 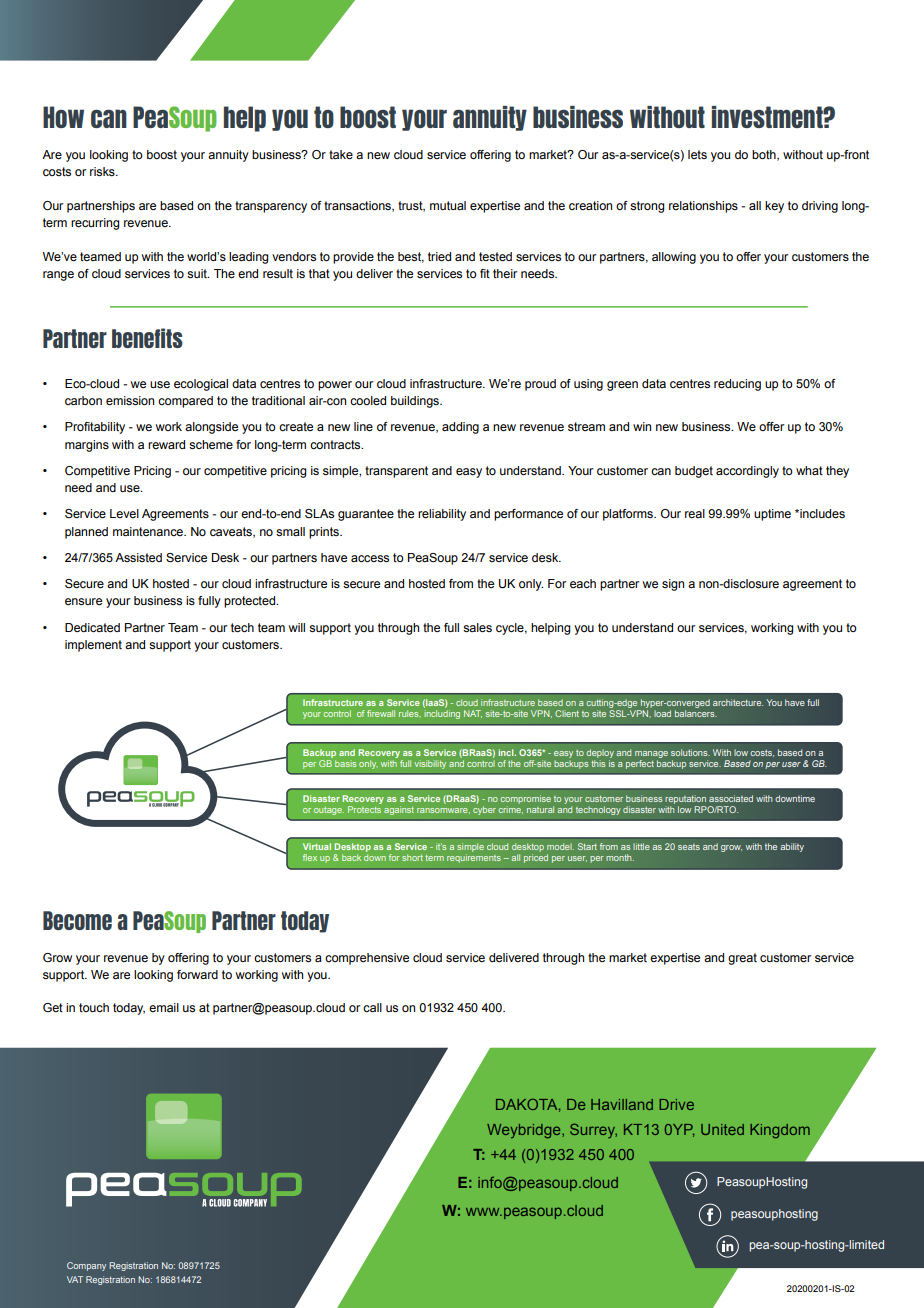 What do you see at coordinates (731, 798) in the image?
I see `associated` at bounding box center [731, 798].
